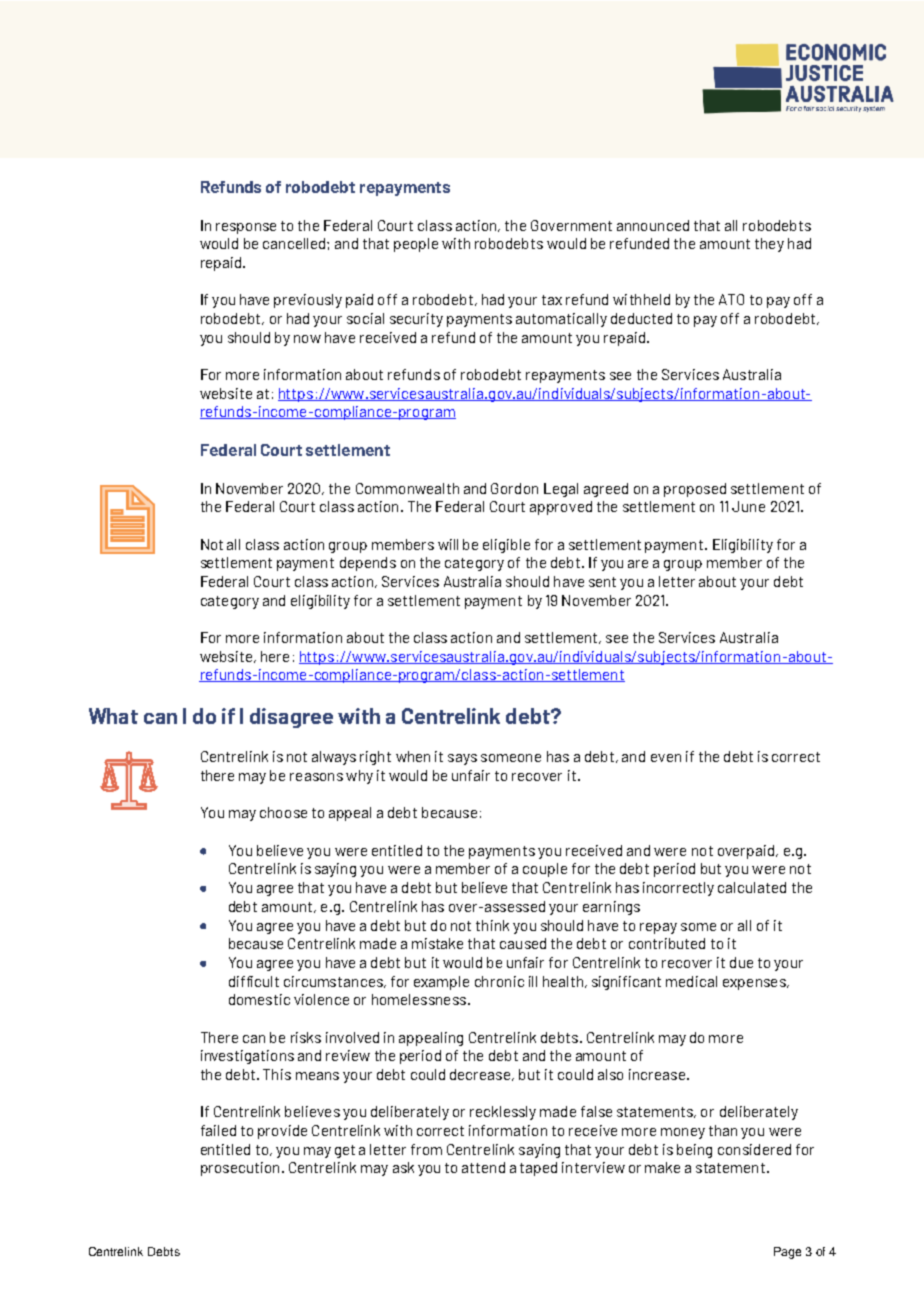 This document has width=924, height=1308. Describe the element at coordinates (552, 300) in the document. I see `tax` at that location.
